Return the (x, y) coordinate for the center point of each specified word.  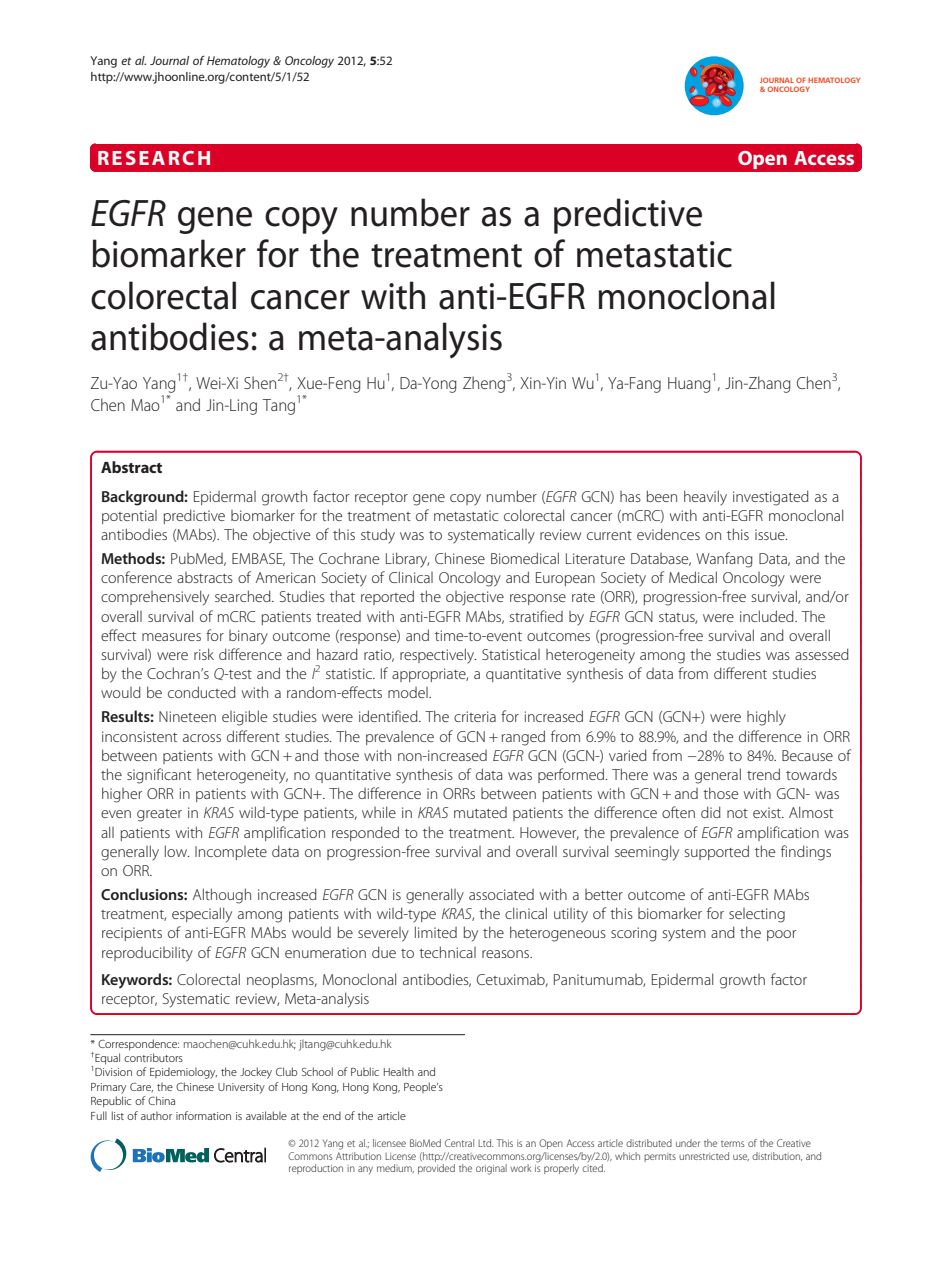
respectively (438, 656)
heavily (705, 498)
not (737, 813)
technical (447, 952)
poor (781, 935)
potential (129, 517)
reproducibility (147, 954)
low (177, 851)
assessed (822, 654)
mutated (480, 812)
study (378, 536)
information (203, 1115)
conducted (202, 692)
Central (459, 1143)
